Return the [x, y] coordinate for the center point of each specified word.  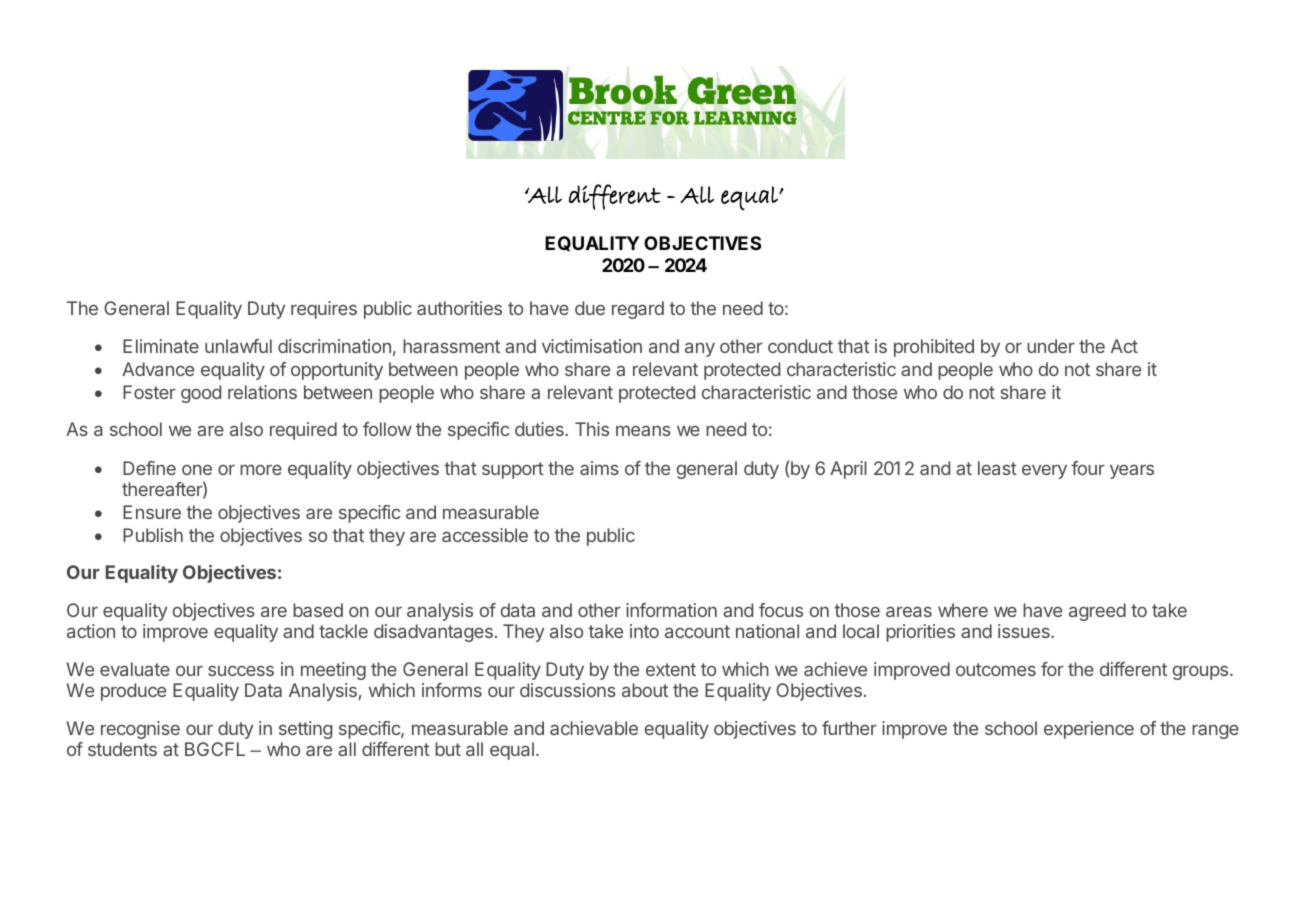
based [318, 610]
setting [305, 730]
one [197, 470]
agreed [1097, 612]
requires [324, 310]
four [1088, 468]
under [1051, 346]
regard [638, 310]
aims [599, 468]
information [671, 610]
